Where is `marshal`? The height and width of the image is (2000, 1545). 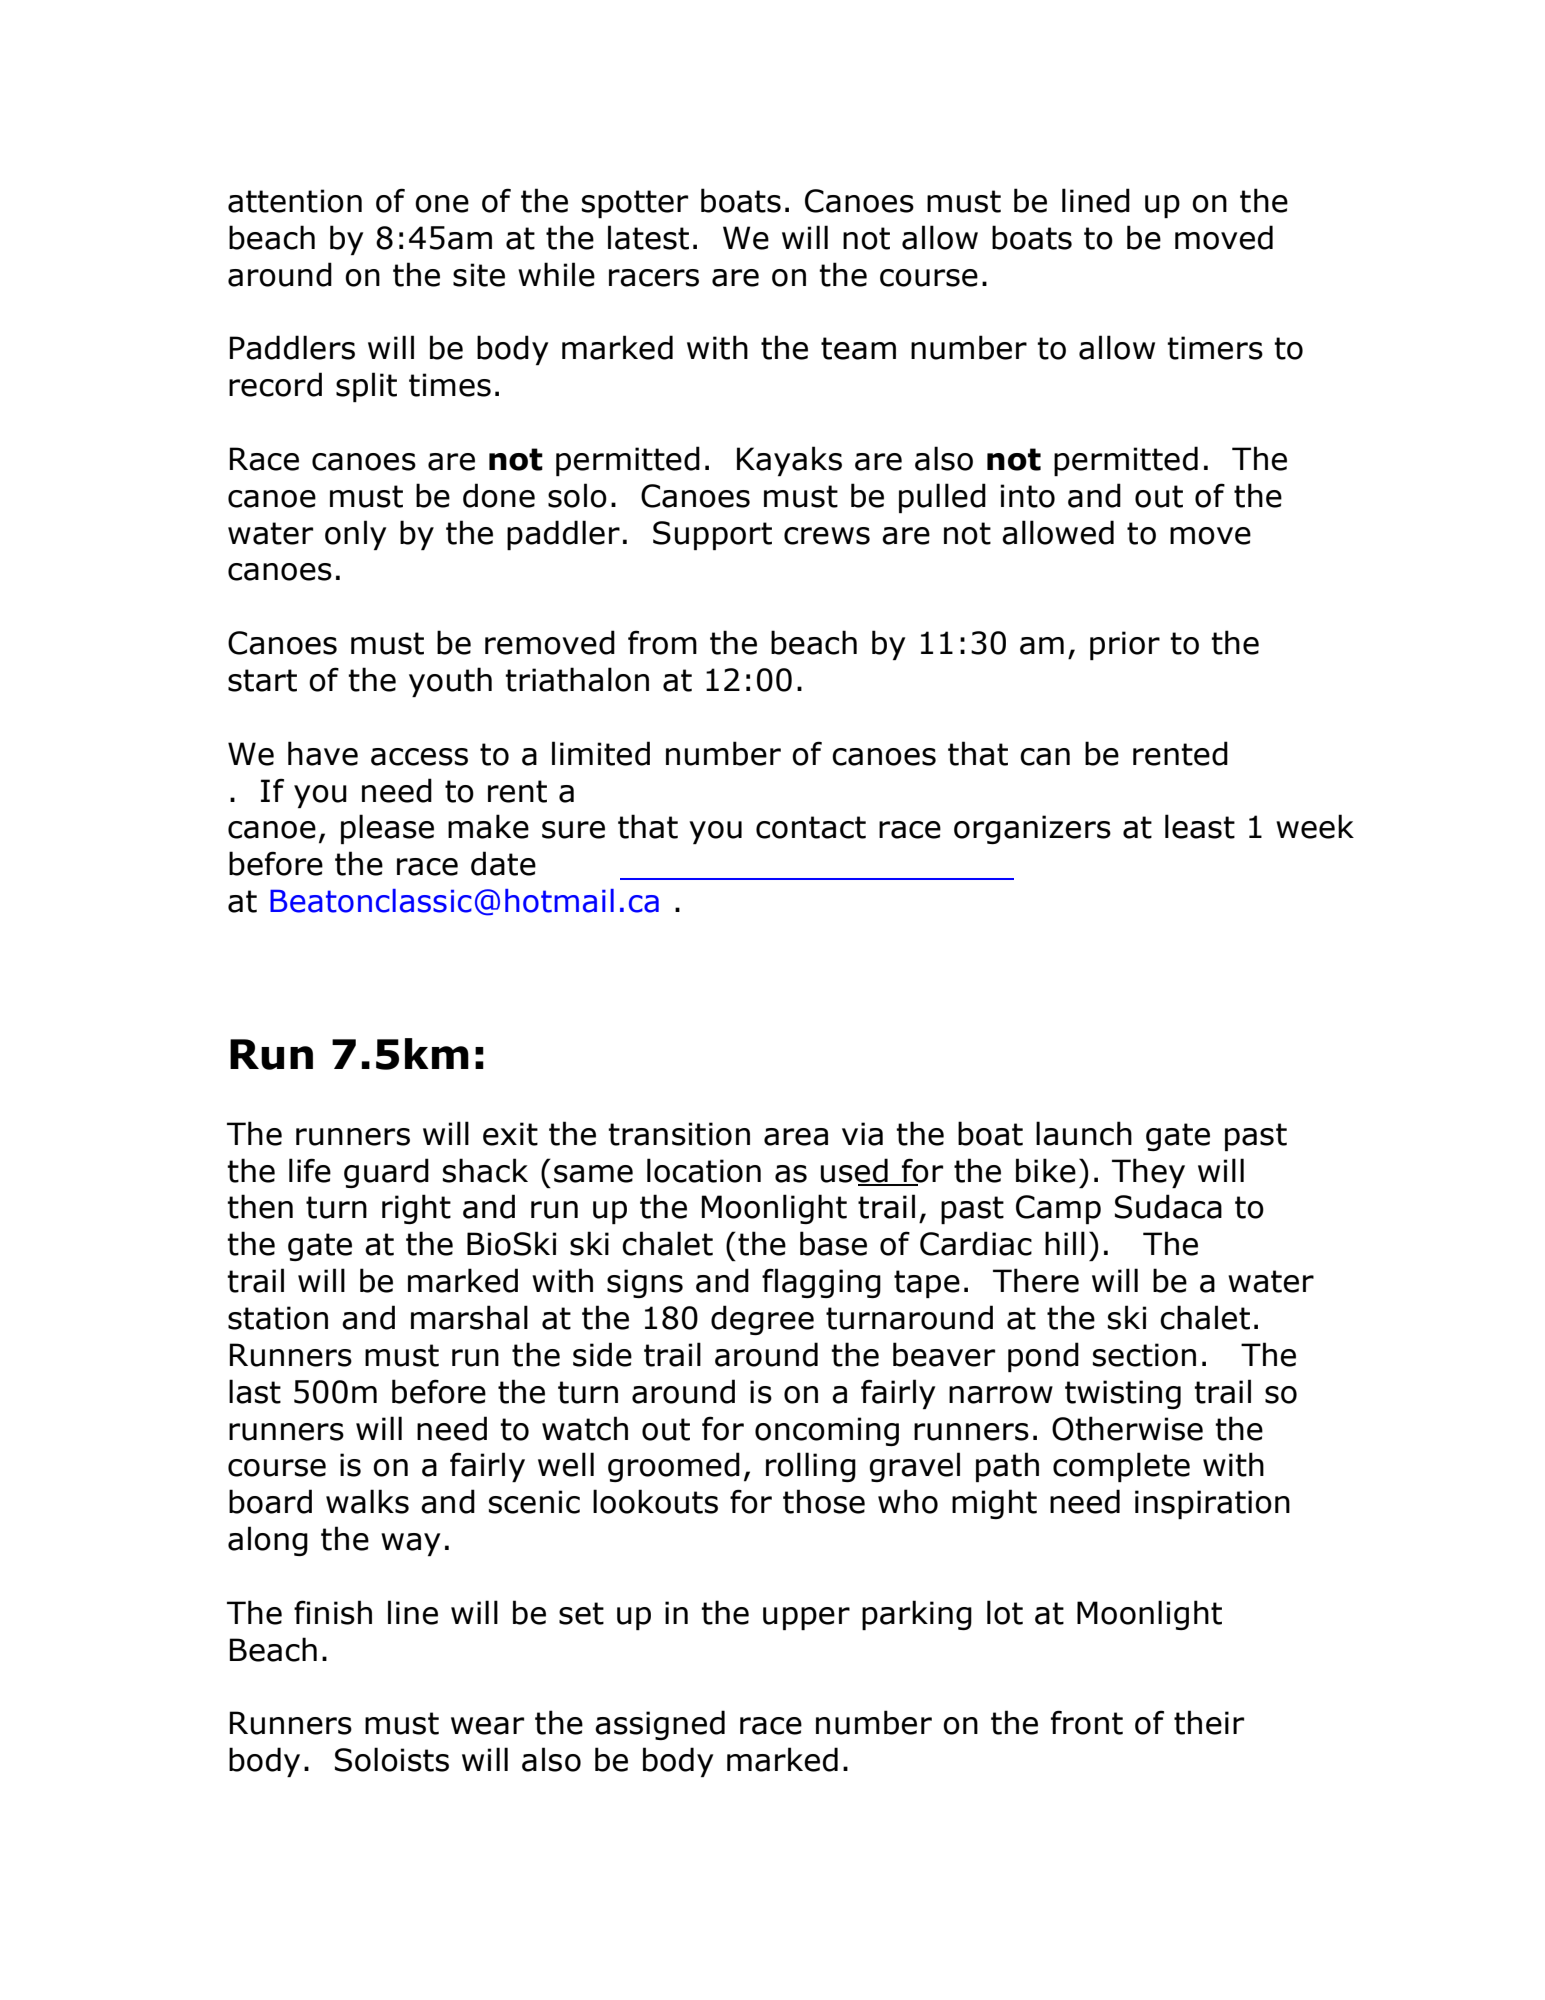
marshal is located at coordinates (469, 1317).
